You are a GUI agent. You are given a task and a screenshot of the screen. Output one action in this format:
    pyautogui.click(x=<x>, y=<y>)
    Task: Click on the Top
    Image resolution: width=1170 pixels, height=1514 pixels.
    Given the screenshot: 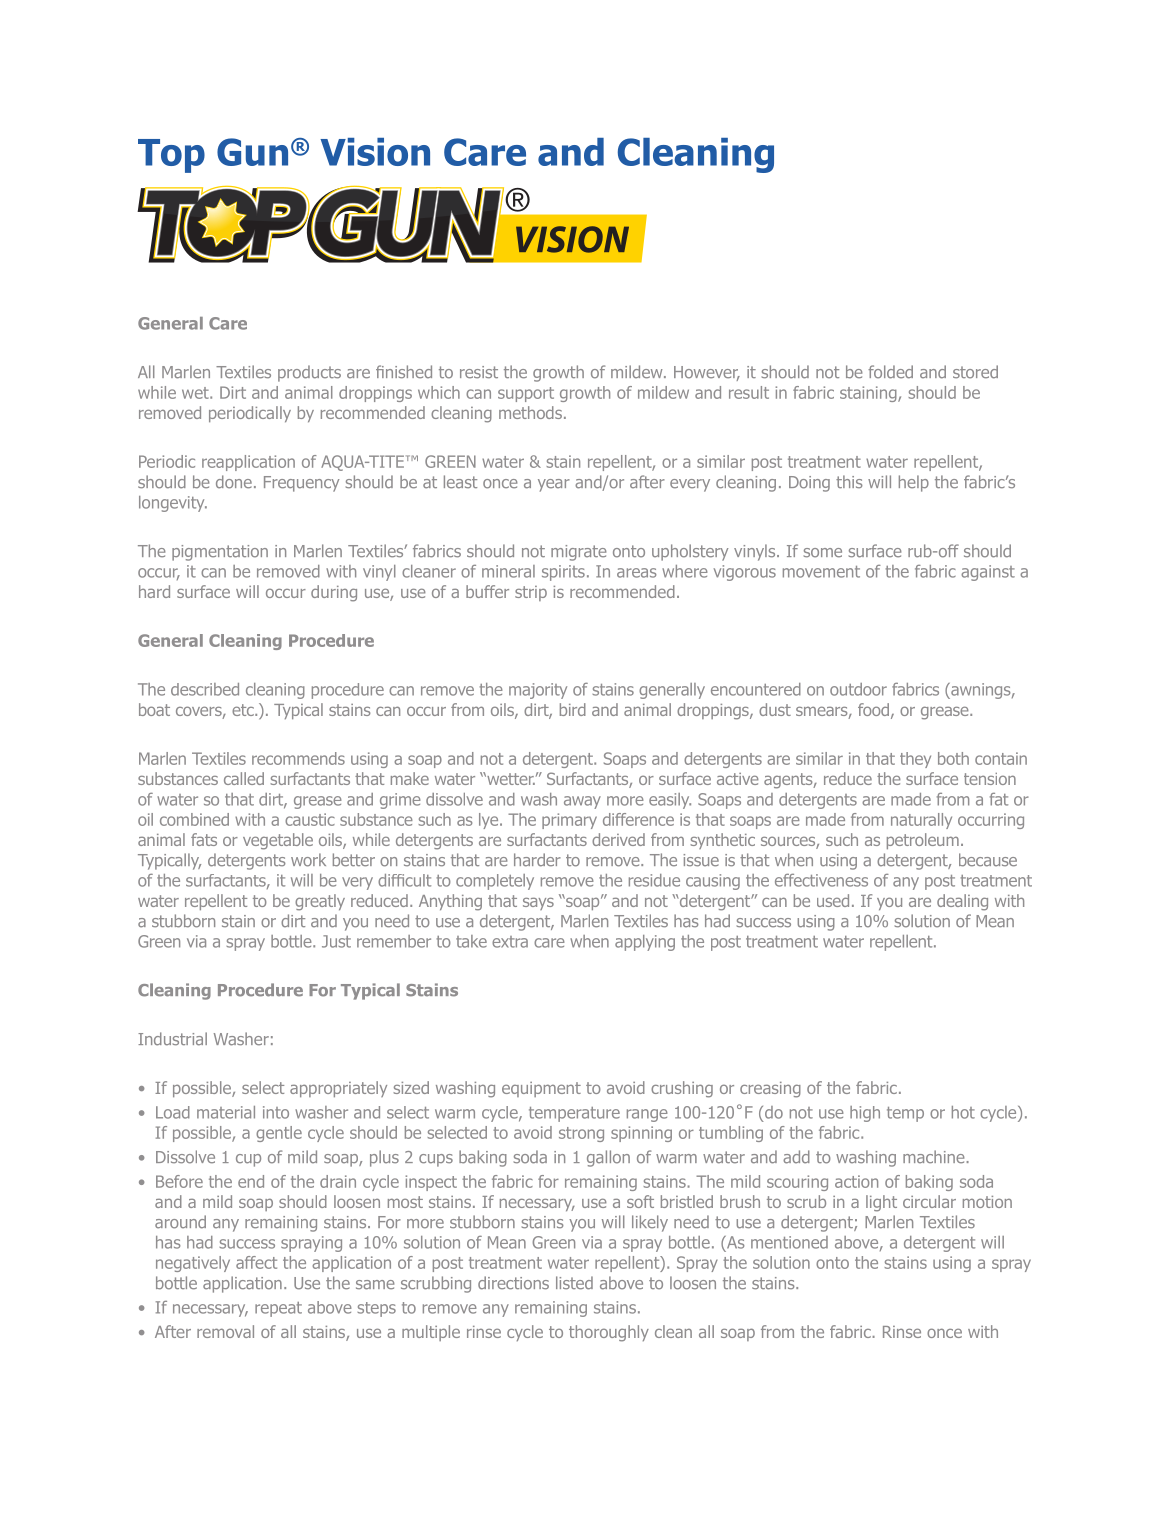 What is the action you would take?
    pyautogui.click(x=171, y=156)
